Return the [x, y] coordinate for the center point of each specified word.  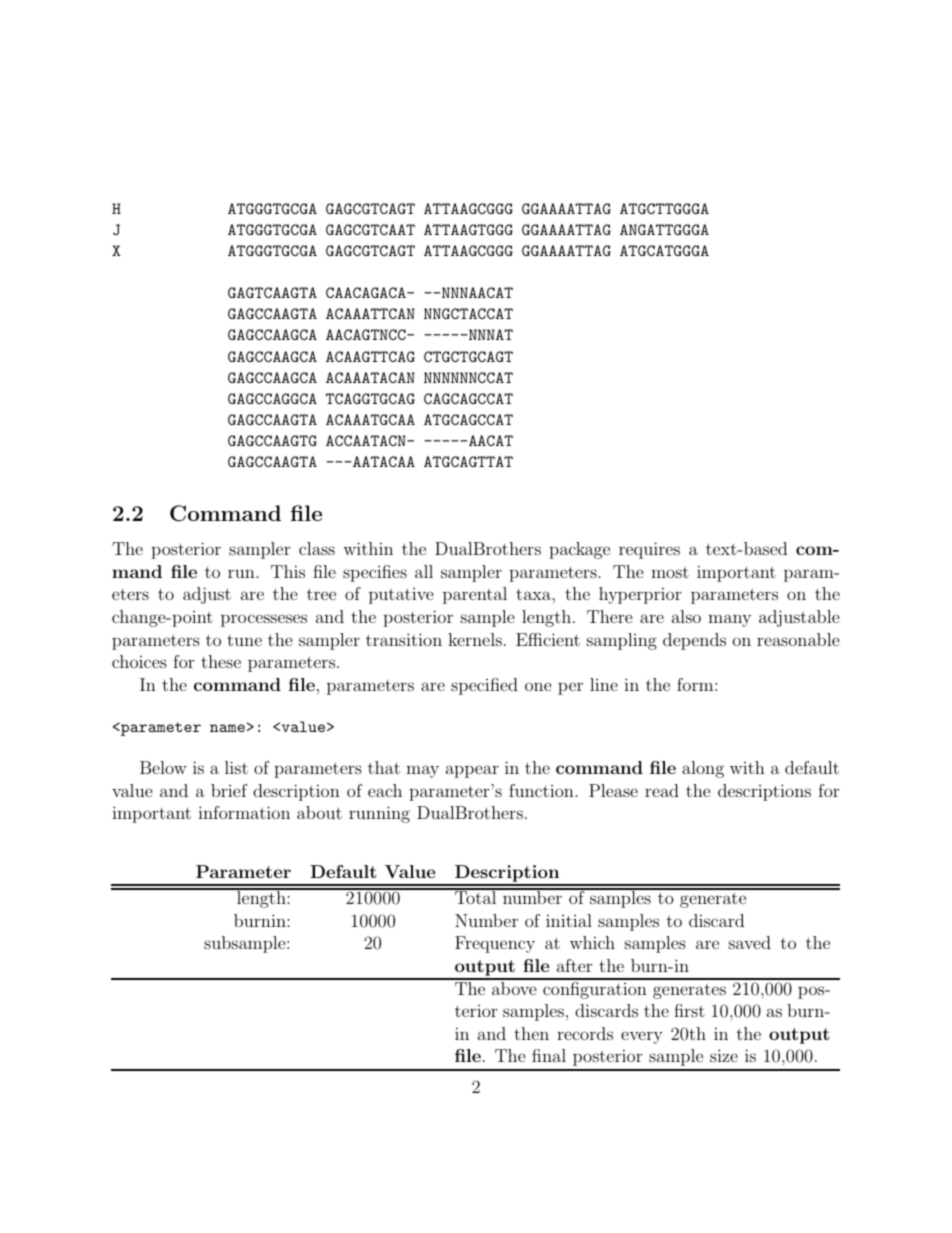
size [724, 1055]
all [424, 571]
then [531, 1033]
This [288, 571]
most [670, 572]
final [549, 1055]
